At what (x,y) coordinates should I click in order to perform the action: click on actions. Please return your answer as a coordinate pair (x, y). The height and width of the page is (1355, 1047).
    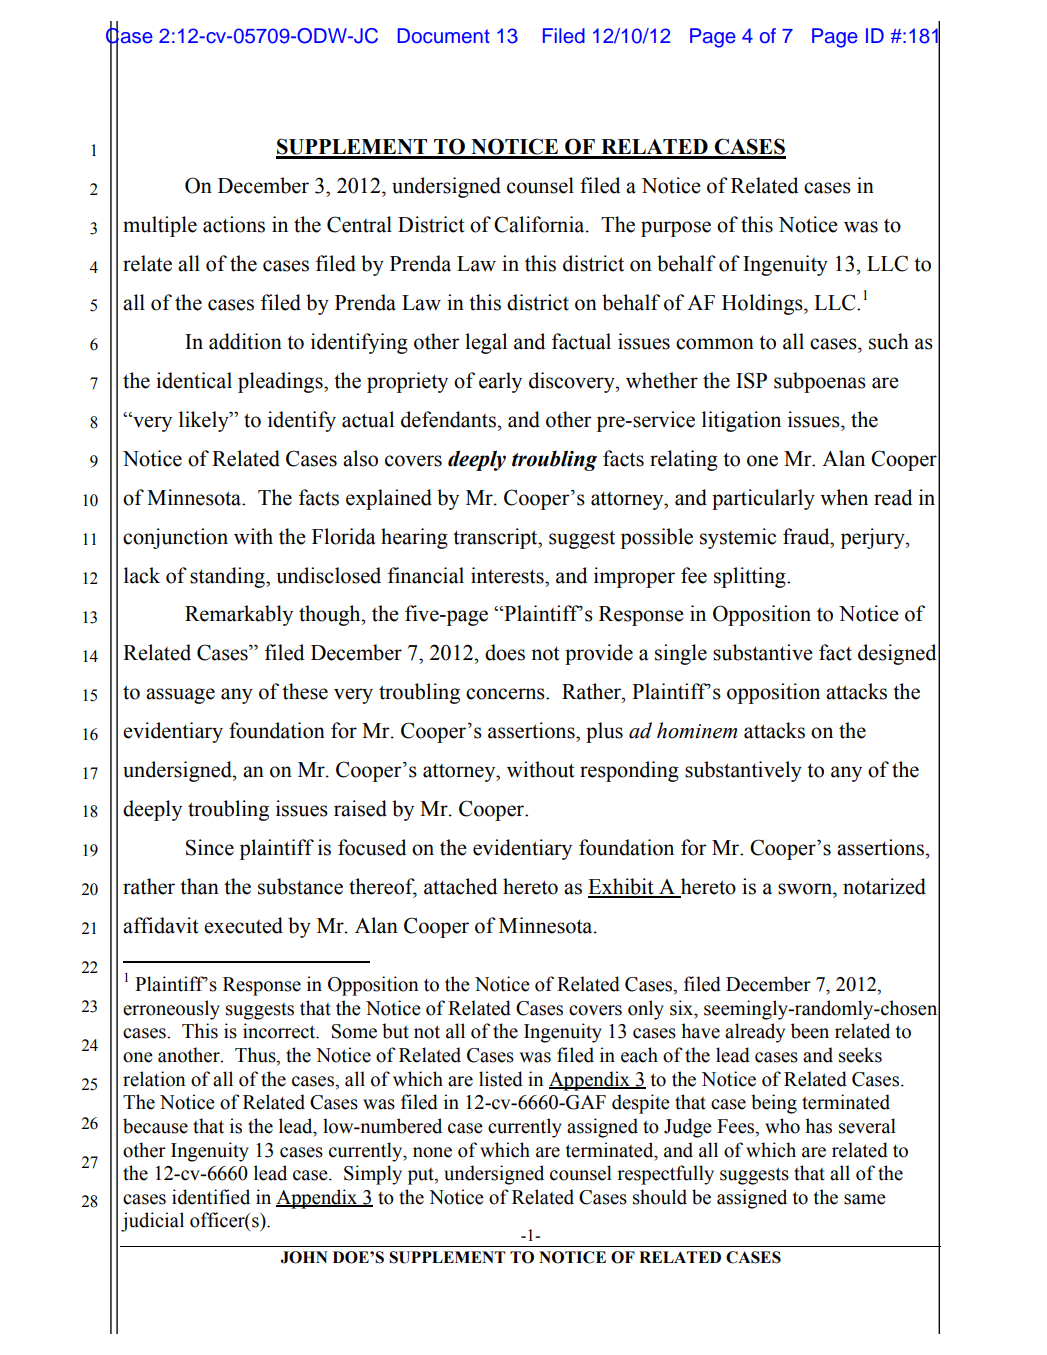
    Looking at the image, I should click on (234, 224).
